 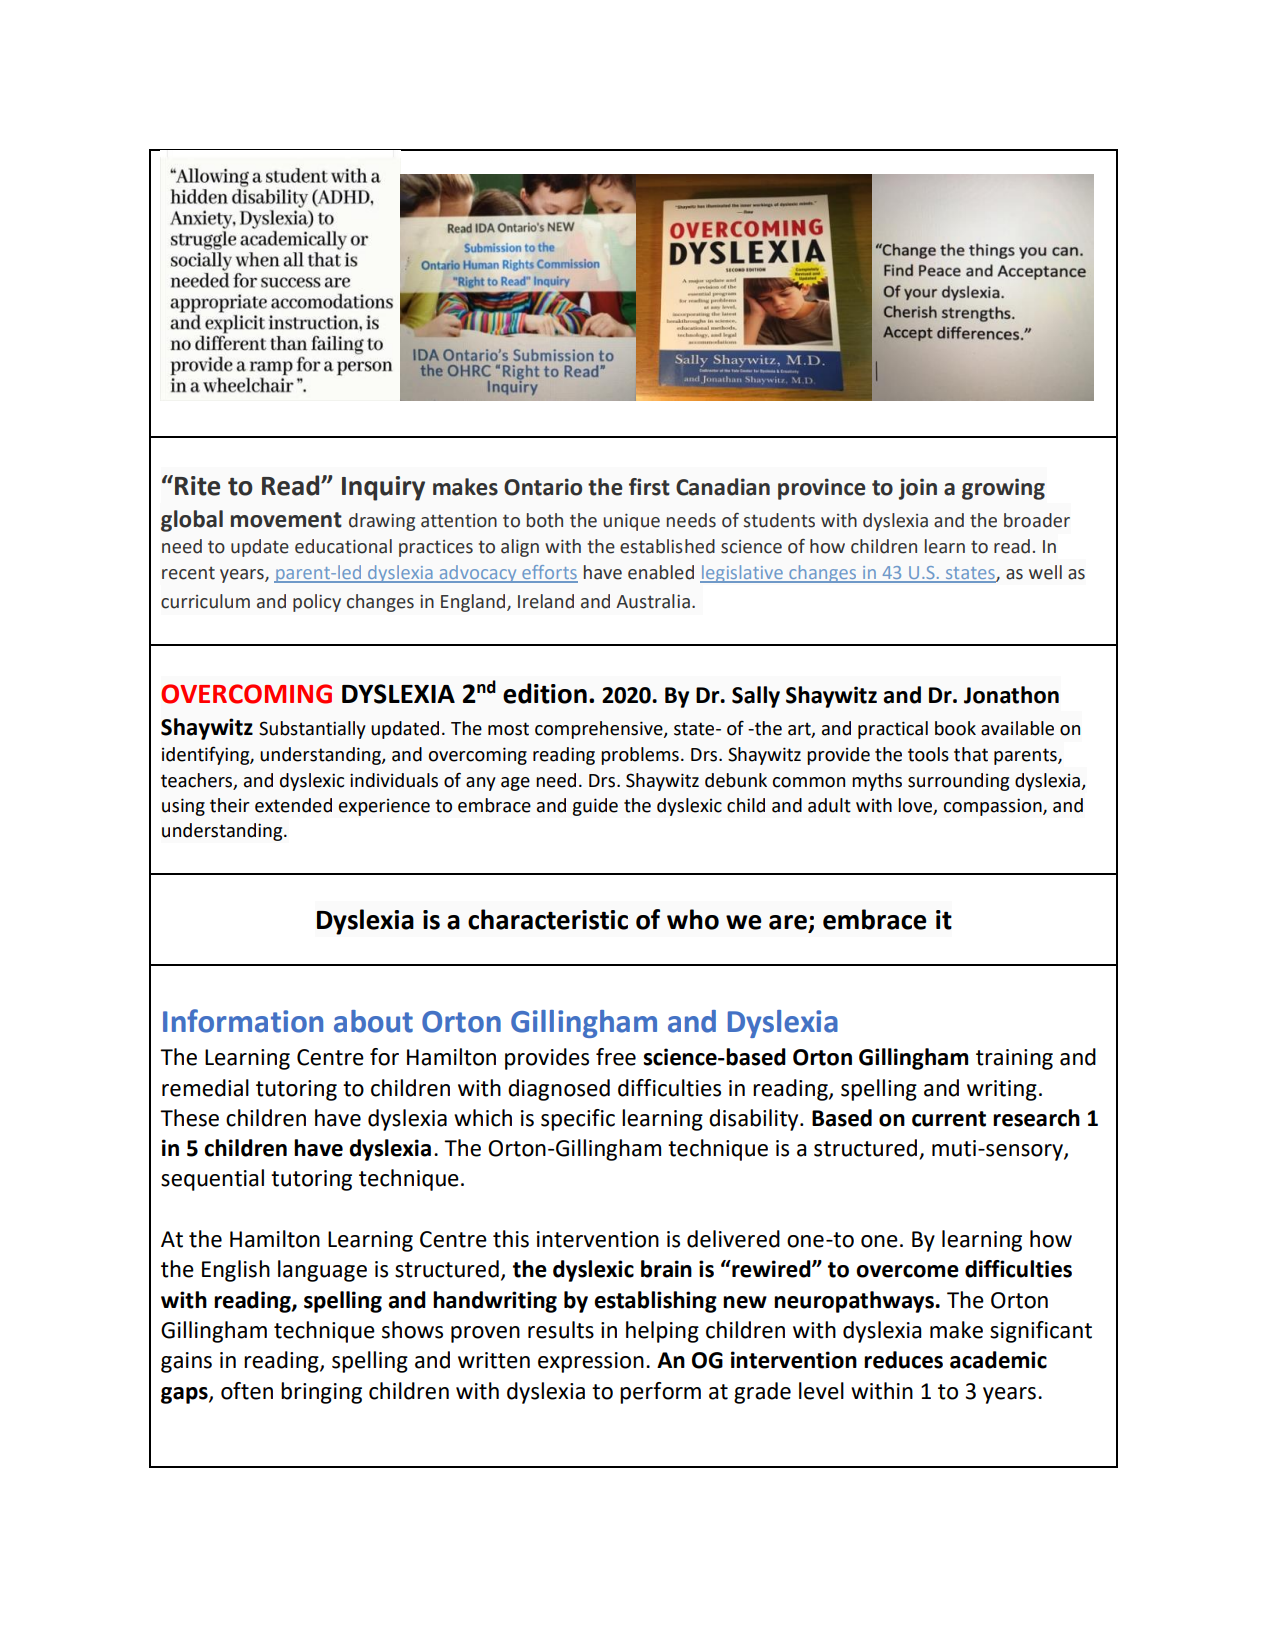 I want to click on comprehensive, so click(x=600, y=730).
